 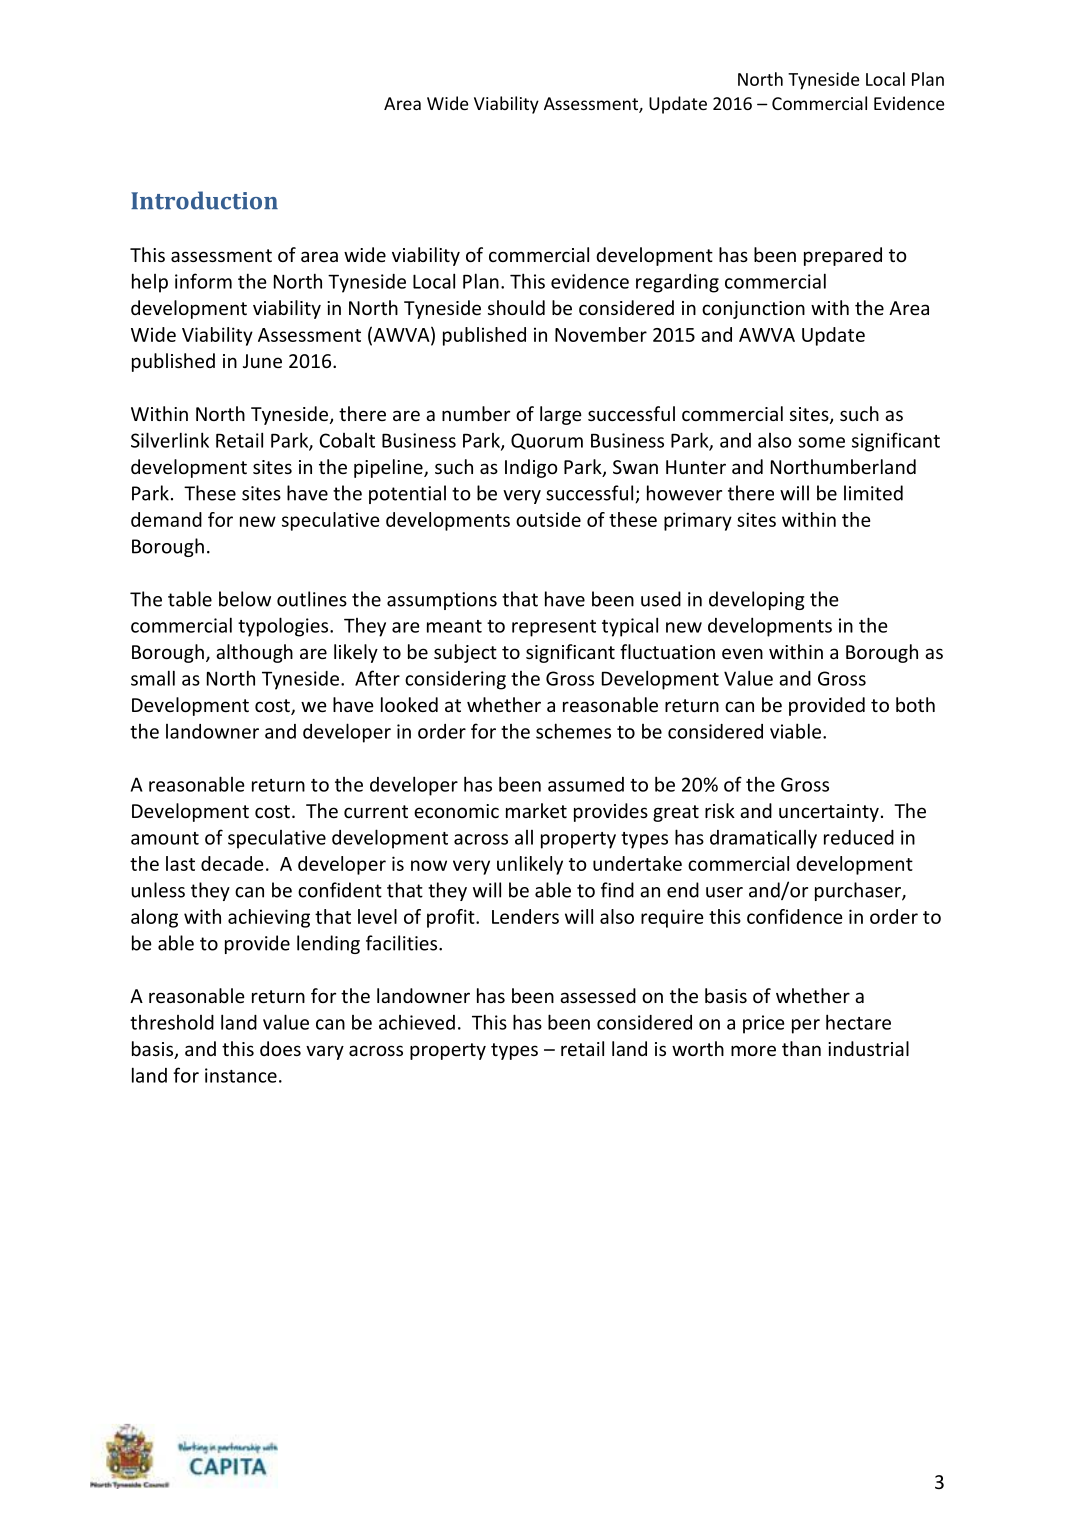 I want to click on outside, so click(x=548, y=519).
